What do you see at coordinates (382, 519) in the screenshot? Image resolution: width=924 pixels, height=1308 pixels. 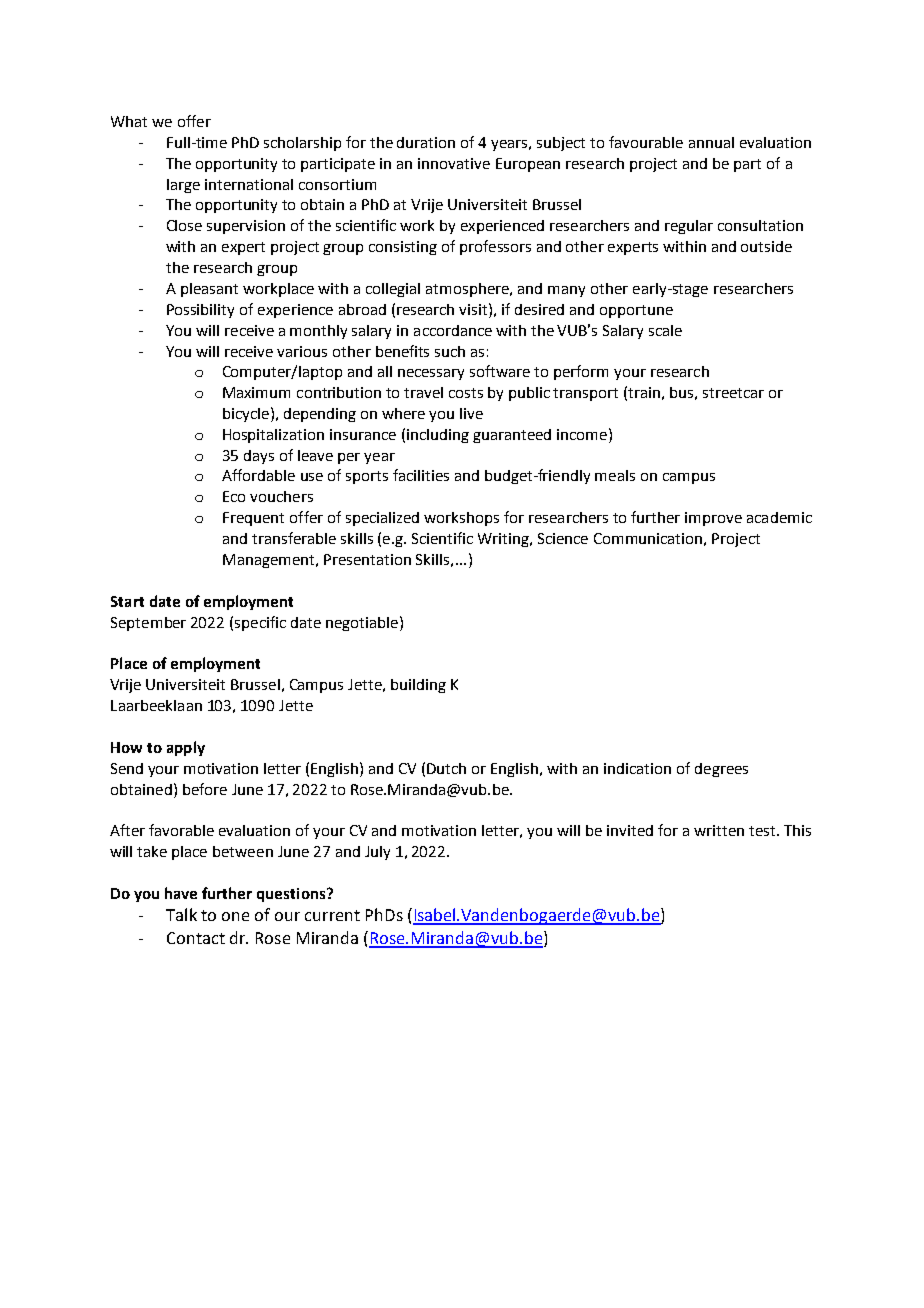 I see `specialized` at bounding box center [382, 519].
